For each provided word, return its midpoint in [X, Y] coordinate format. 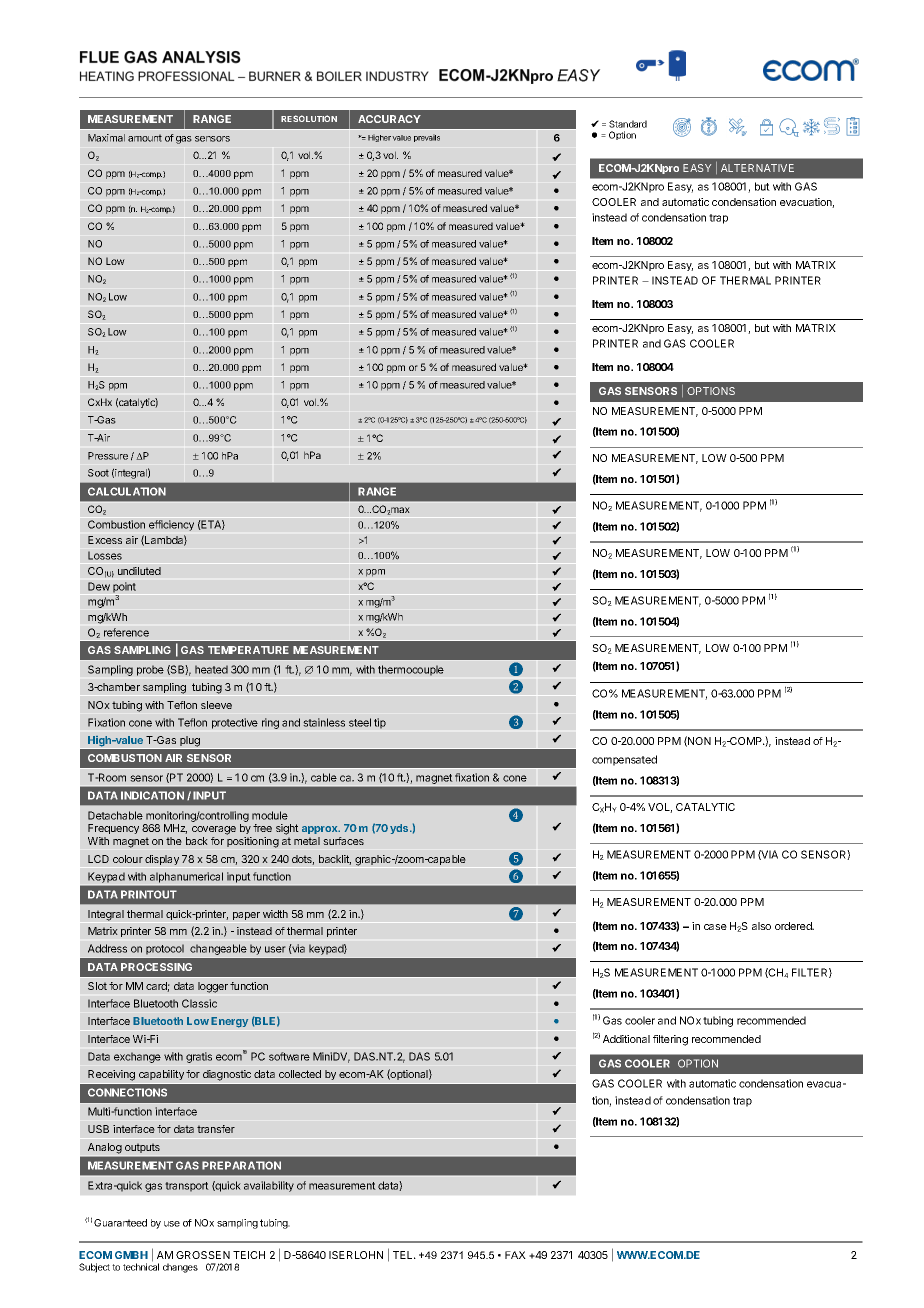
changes [180, 1268]
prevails [427, 138]
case [715, 927]
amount [145, 138]
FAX [515, 1255]
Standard [628, 124]
